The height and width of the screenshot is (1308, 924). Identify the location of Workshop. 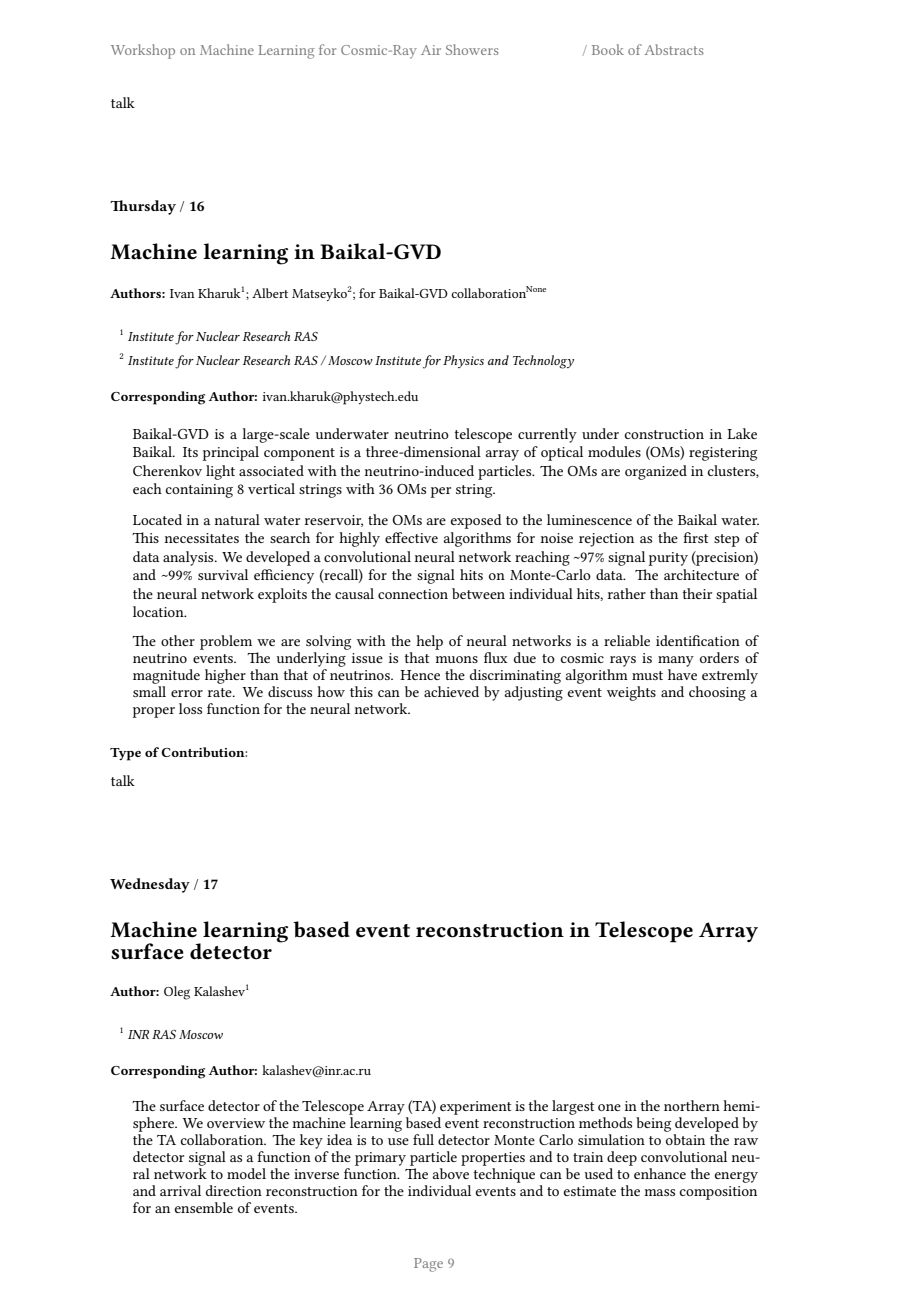
(143, 51).
